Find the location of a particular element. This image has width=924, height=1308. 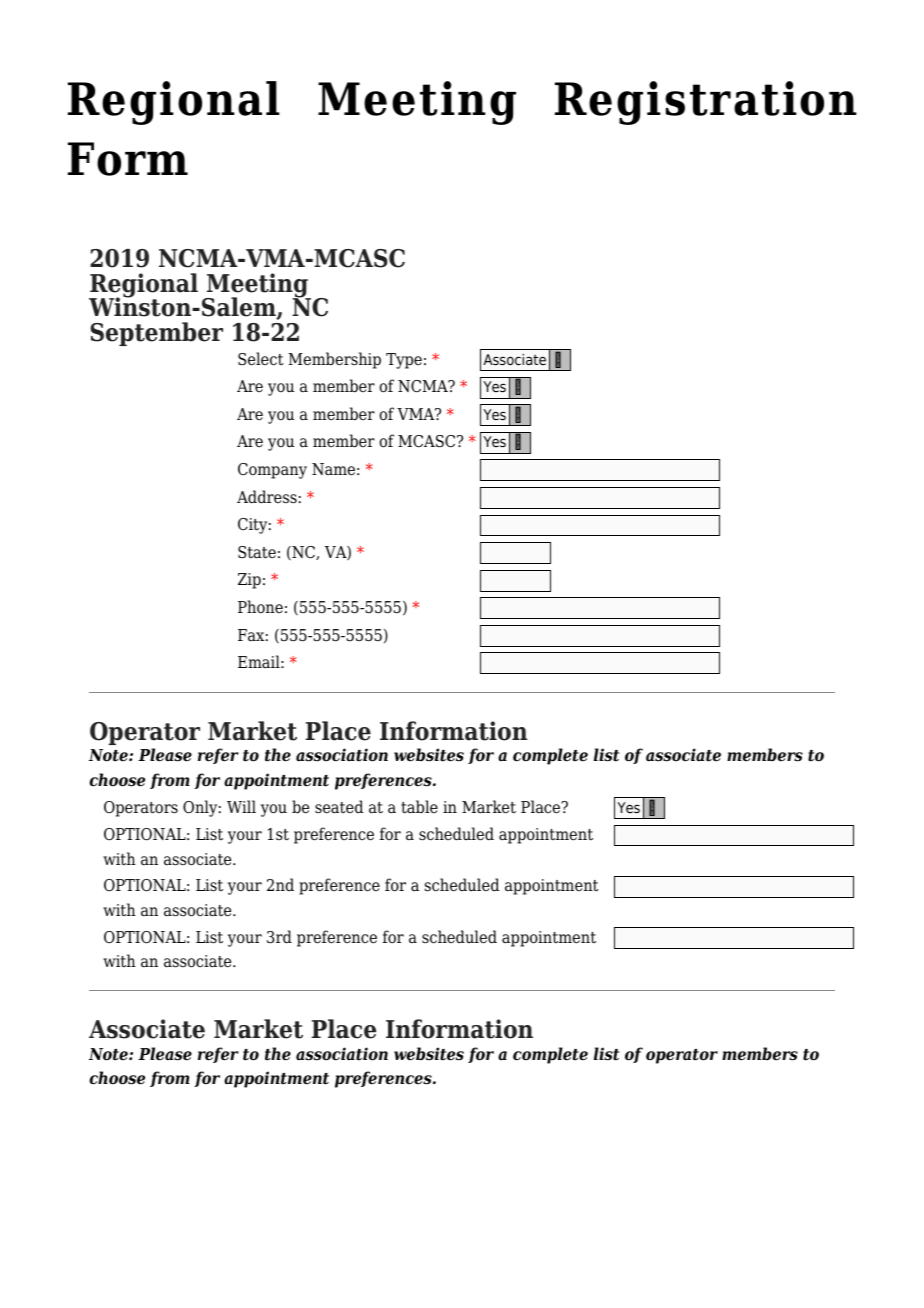

seated is located at coordinates (339, 807).
